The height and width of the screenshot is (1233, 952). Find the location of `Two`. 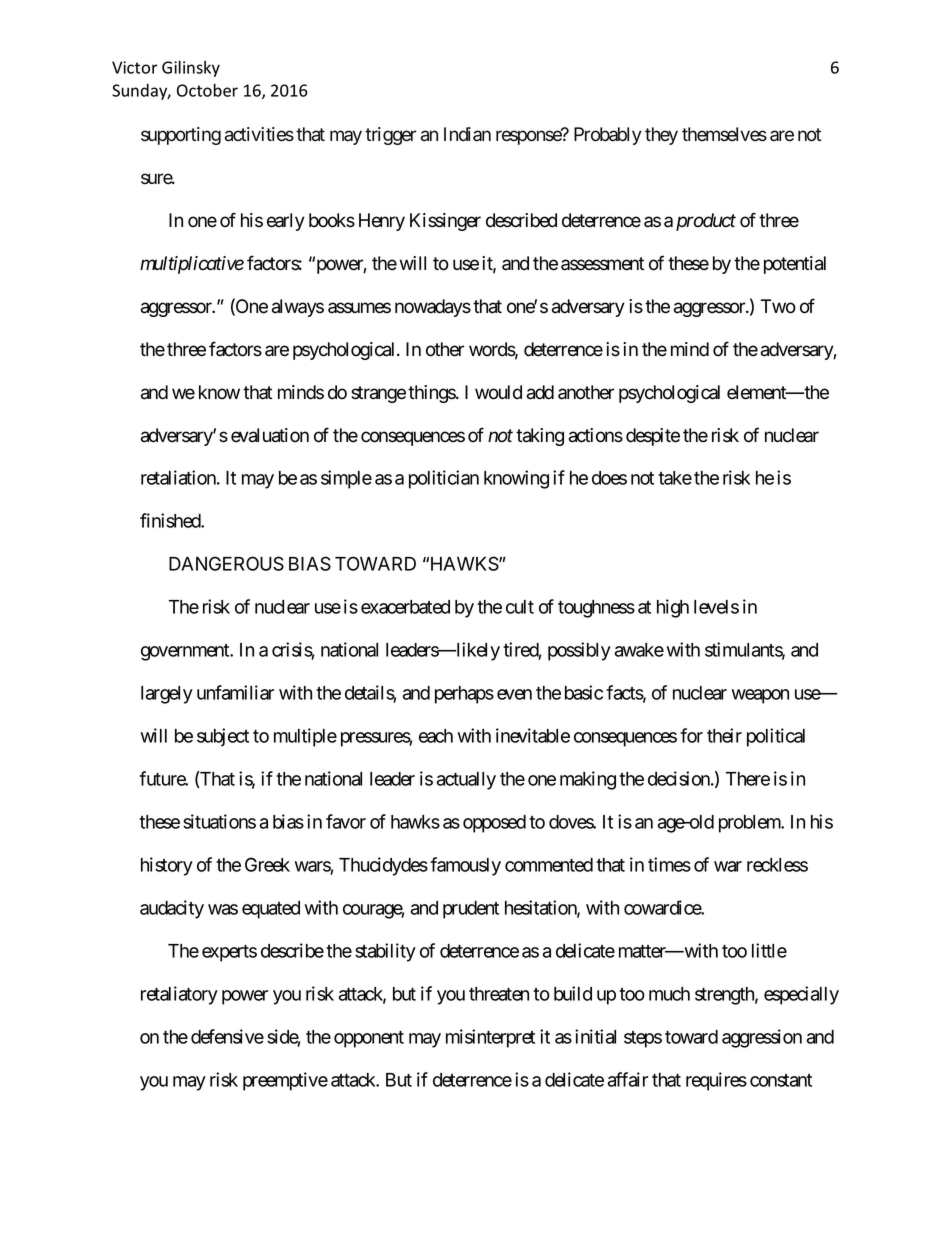

Two is located at coordinates (778, 306).
